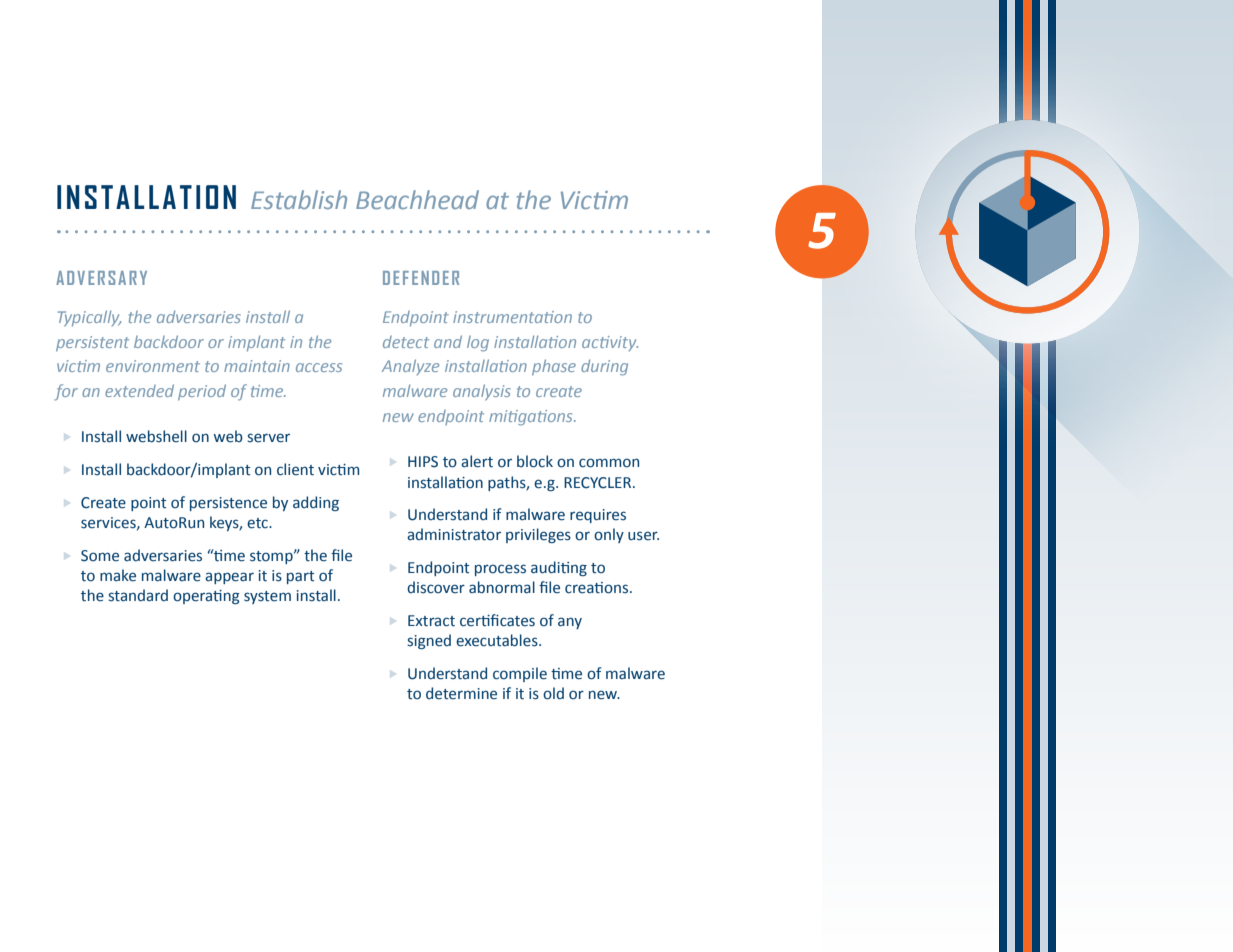 Image resolution: width=1233 pixels, height=952 pixels. I want to click on HIPS, so click(423, 462).
